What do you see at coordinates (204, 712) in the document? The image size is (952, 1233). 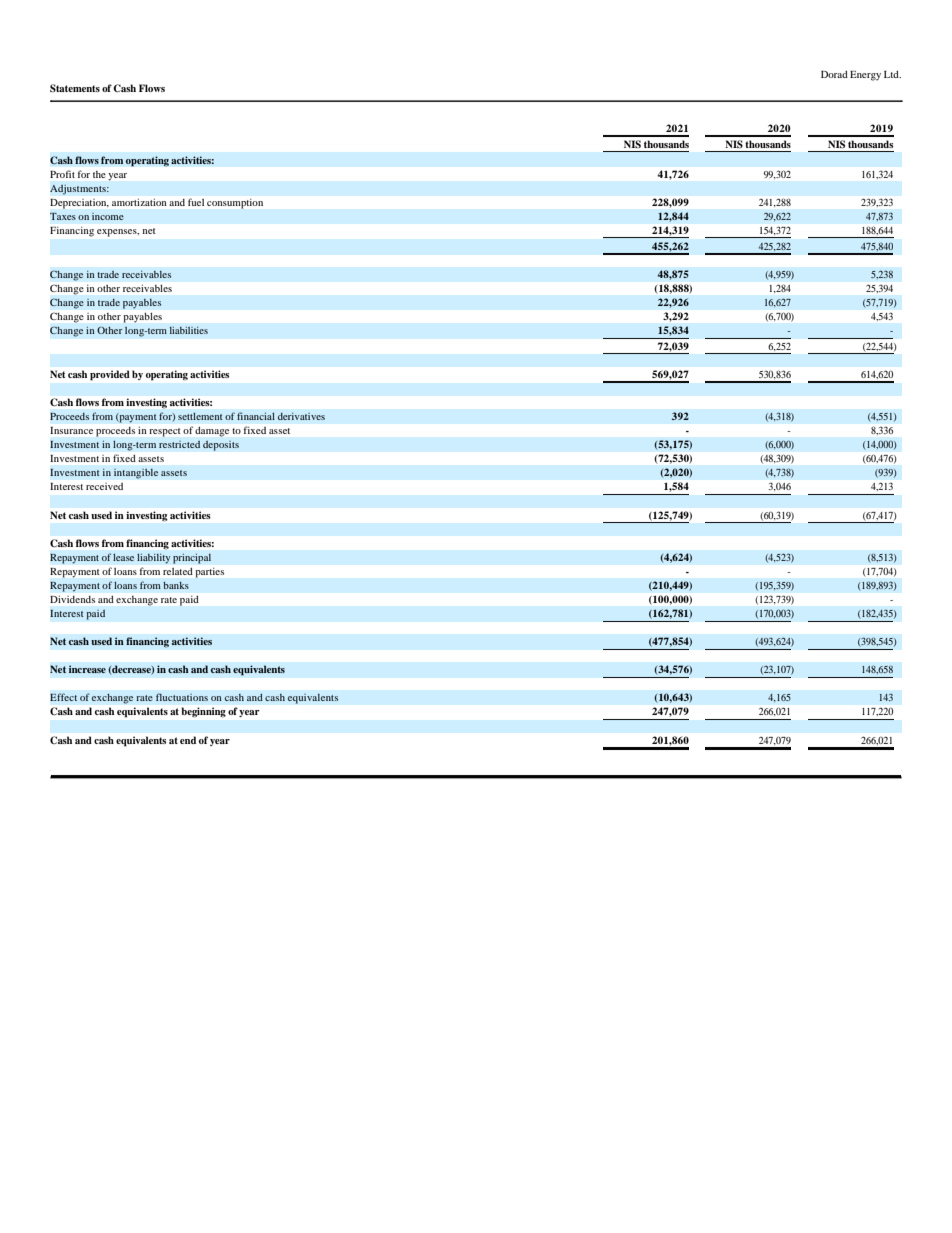 I see `beginning` at bounding box center [204, 712].
